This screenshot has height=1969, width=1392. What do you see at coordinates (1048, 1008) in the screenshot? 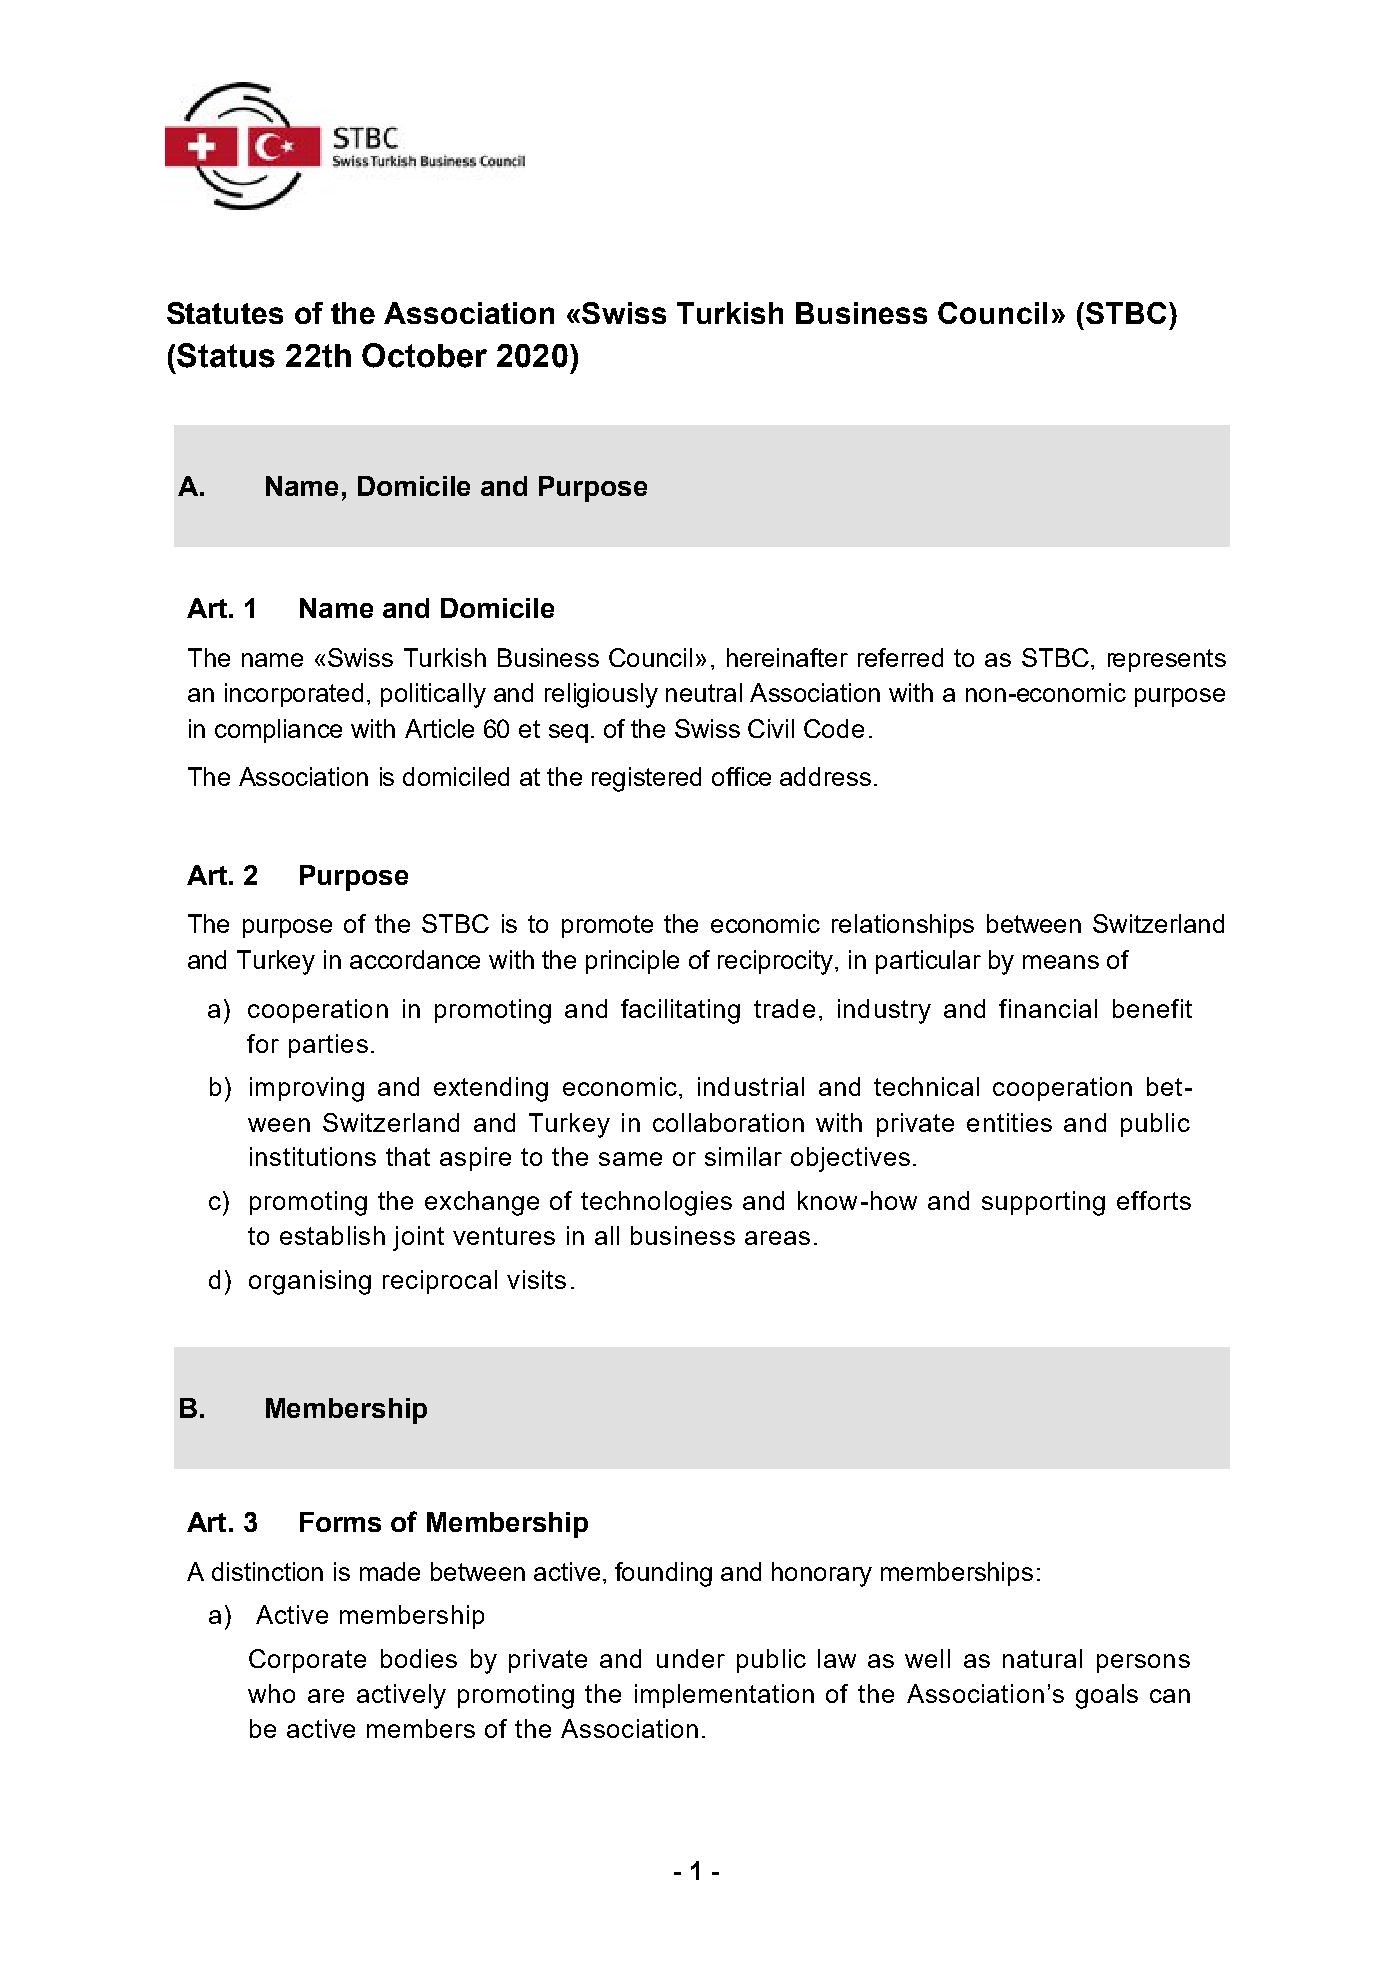
I see `financial` at bounding box center [1048, 1008].
